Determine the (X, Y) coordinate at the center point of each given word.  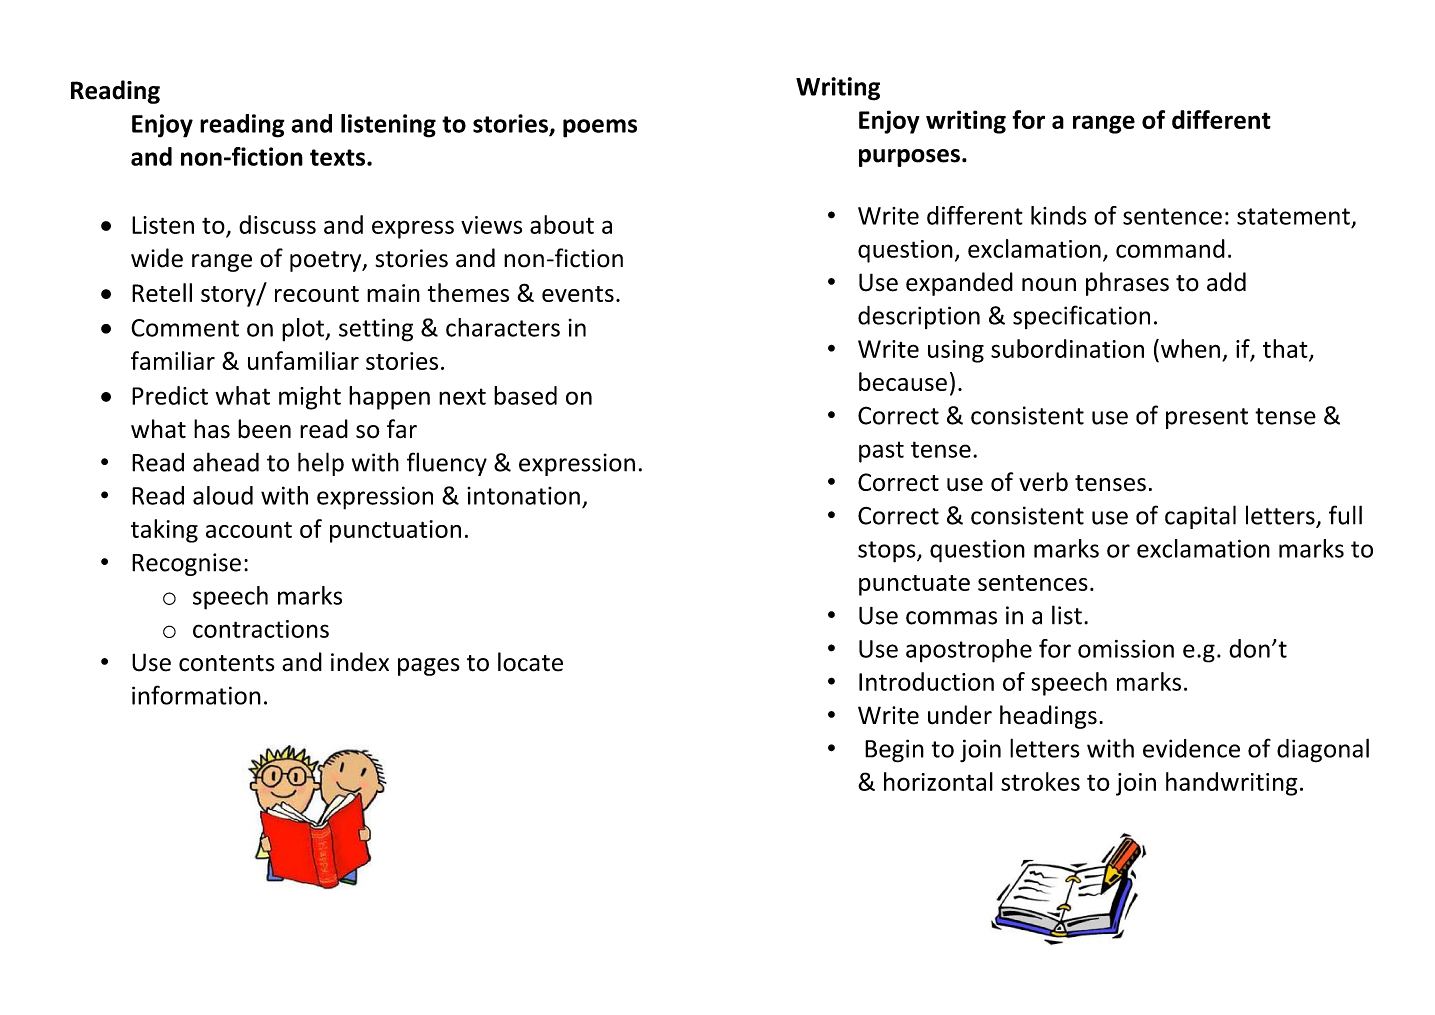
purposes (909, 158)
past (881, 452)
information (196, 695)
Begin (894, 751)
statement (1293, 216)
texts (339, 157)
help (321, 464)
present (1207, 418)
